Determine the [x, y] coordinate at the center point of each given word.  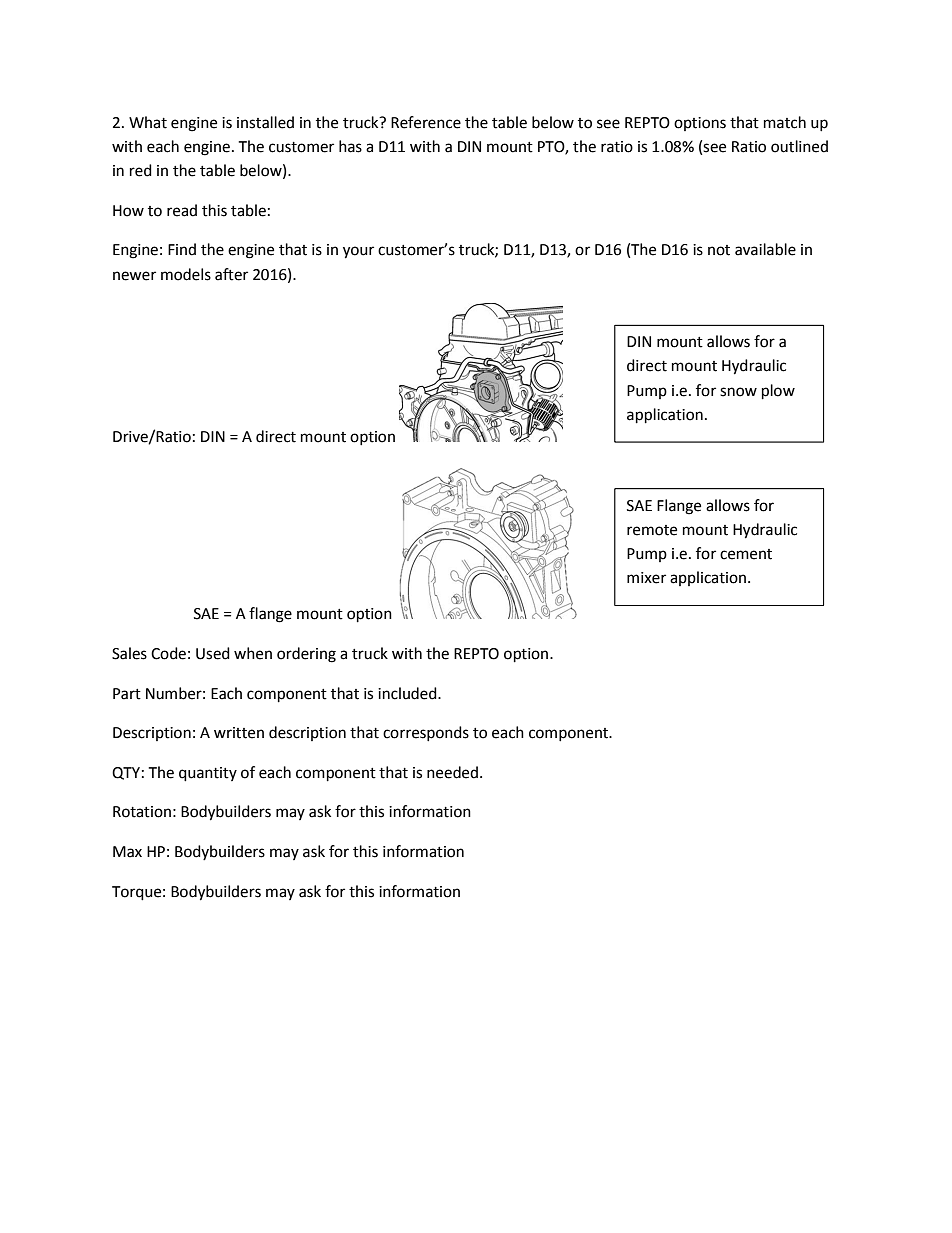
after [231, 274]
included [408, 693]
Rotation [142, 812]
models [186, 274]
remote [652, 530]
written [239, 733]
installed [265, 122]
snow [738, 392]
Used [213, 653]
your [358, 252]
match [785, 122]
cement [746, 554]
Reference [426, 122]
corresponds [426, 733]
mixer [646, 578]
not [719, 250]
